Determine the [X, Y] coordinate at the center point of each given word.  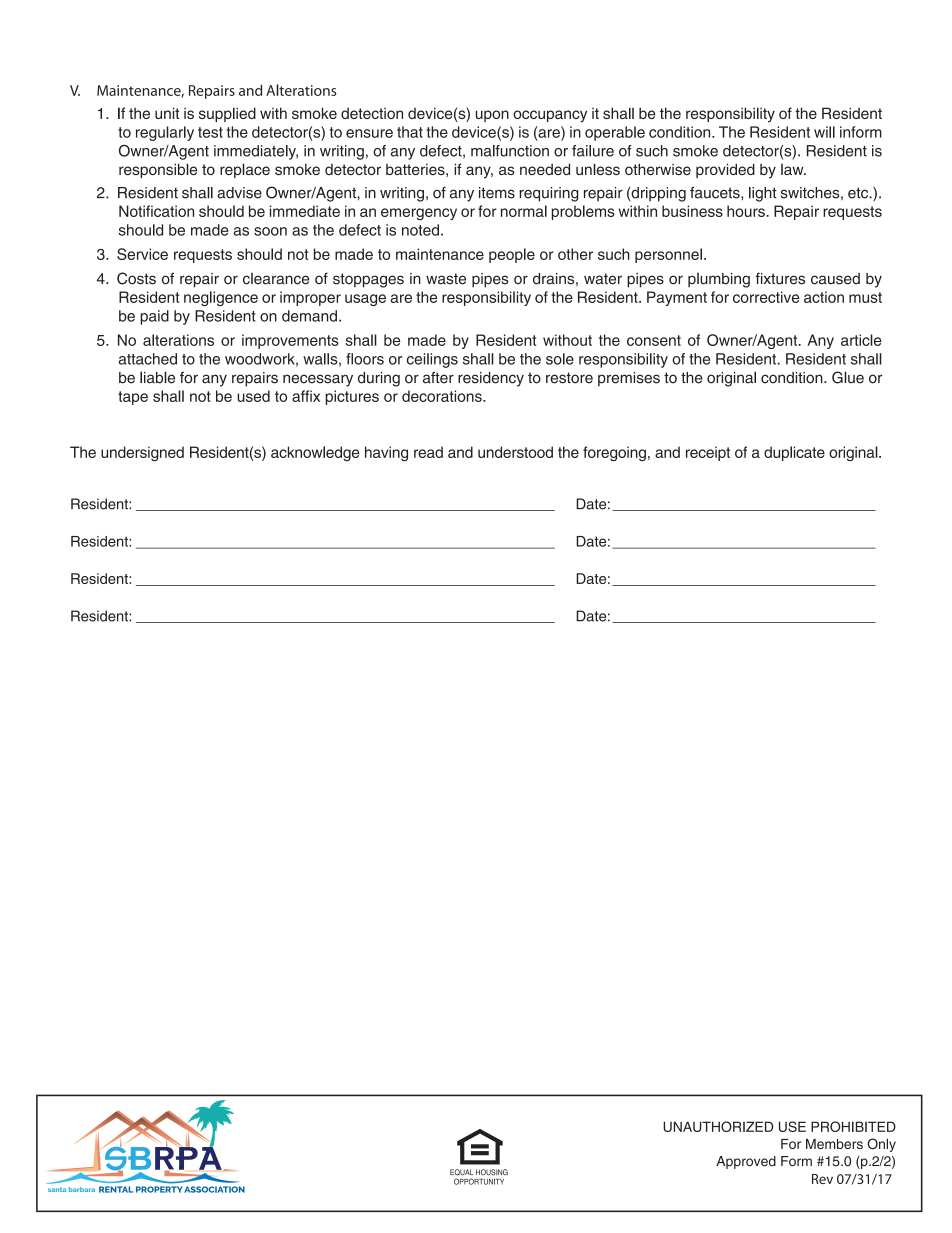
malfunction [510, 151]
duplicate [794, 453]
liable [157, 377]
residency [491, 379]
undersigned [142, 453]
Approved [746, 1162]
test [210, 132]
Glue [848, 377]
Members [834, 1144]
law [793, 169]
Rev [822, 1179]
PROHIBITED [853, 1126]
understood [515, 452]
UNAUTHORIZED [718, 1126]
